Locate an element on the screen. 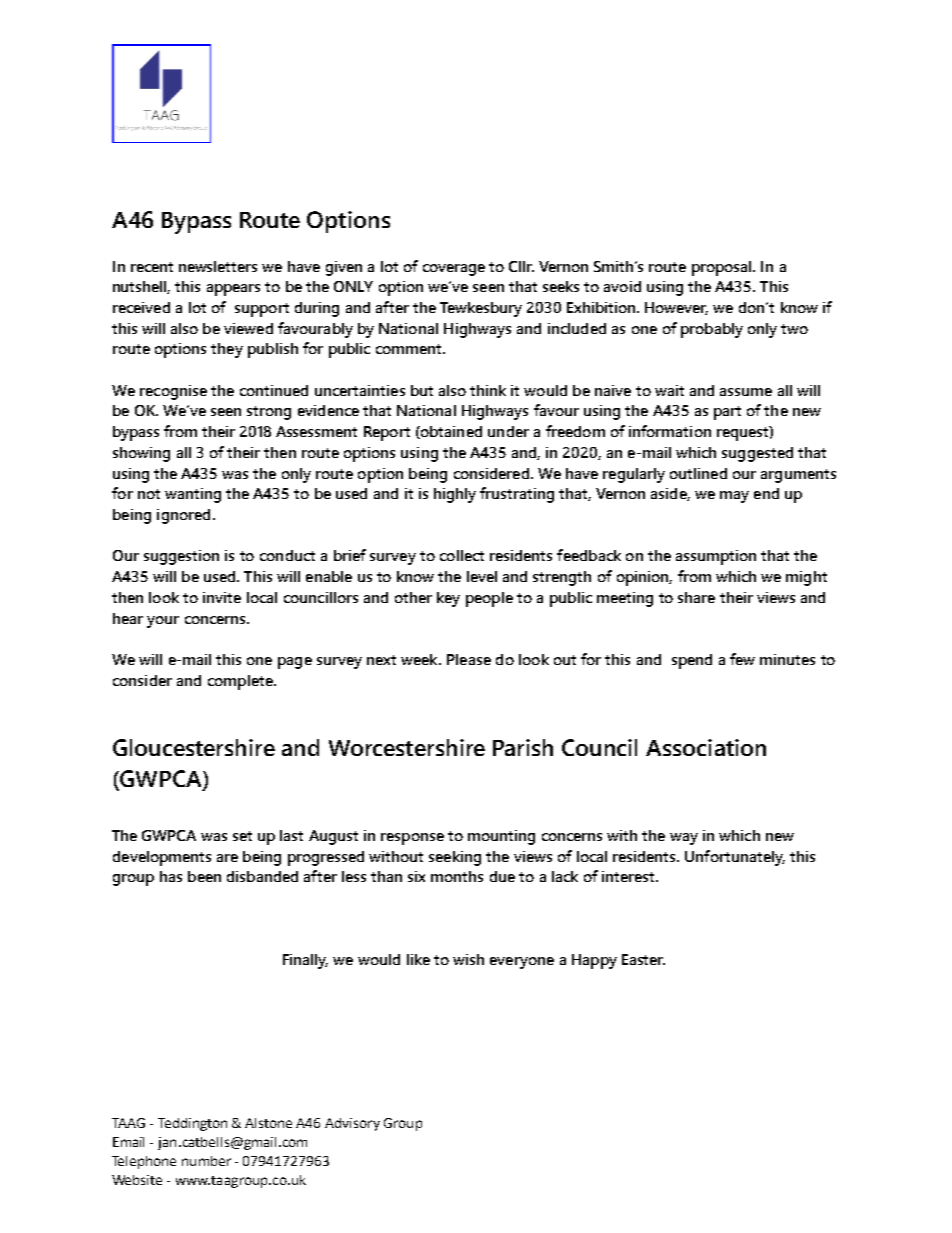 The image size is (952, 1233). highly is located at coordinates (455, 495).
